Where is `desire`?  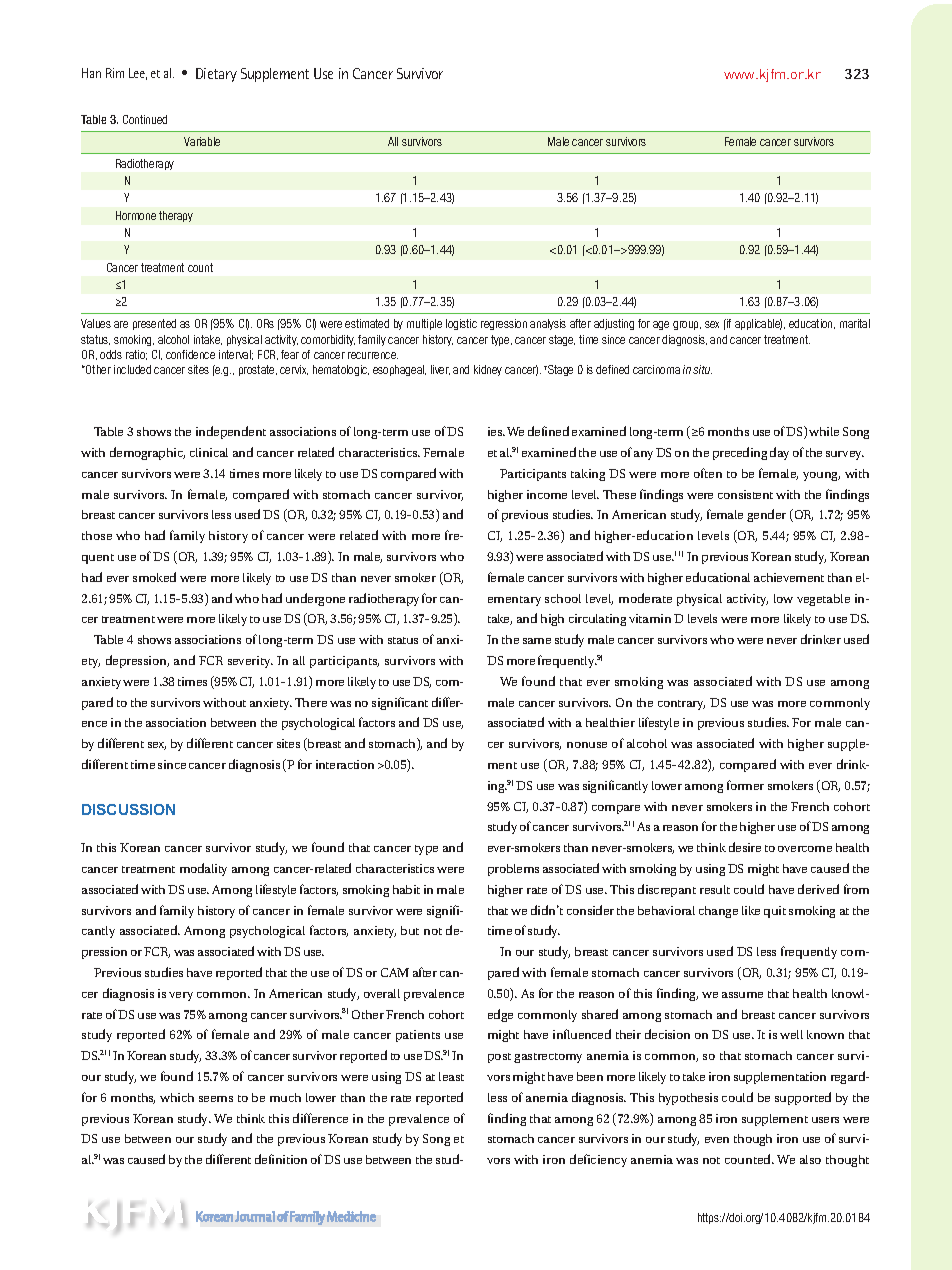 desire is located at coordinates (745, 847).
